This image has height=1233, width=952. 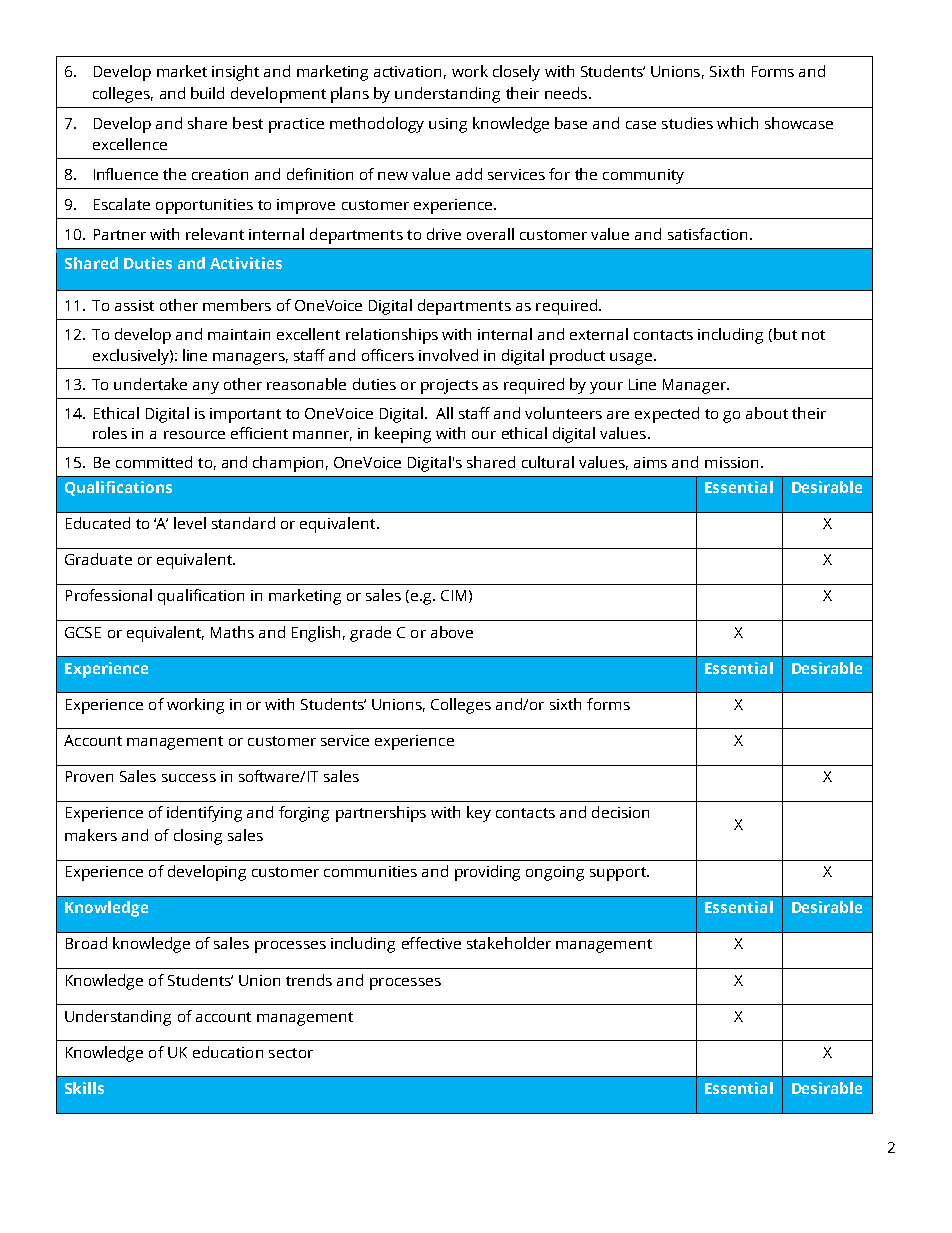 I want to click on using, so click(x=448, y=125).
